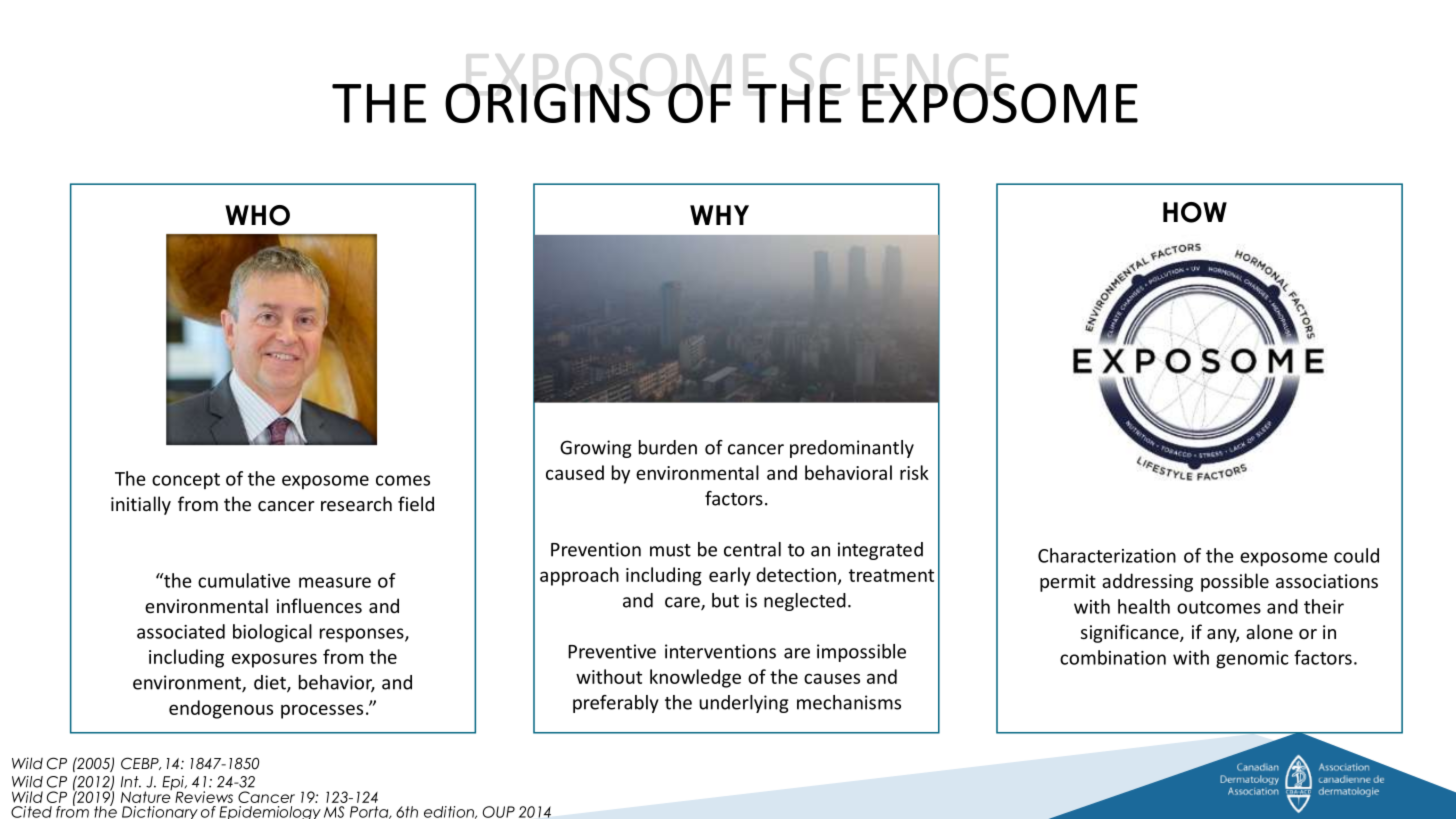 This screenshot has width=1456, height=819. I want to click on burden, so click(668, 447).
